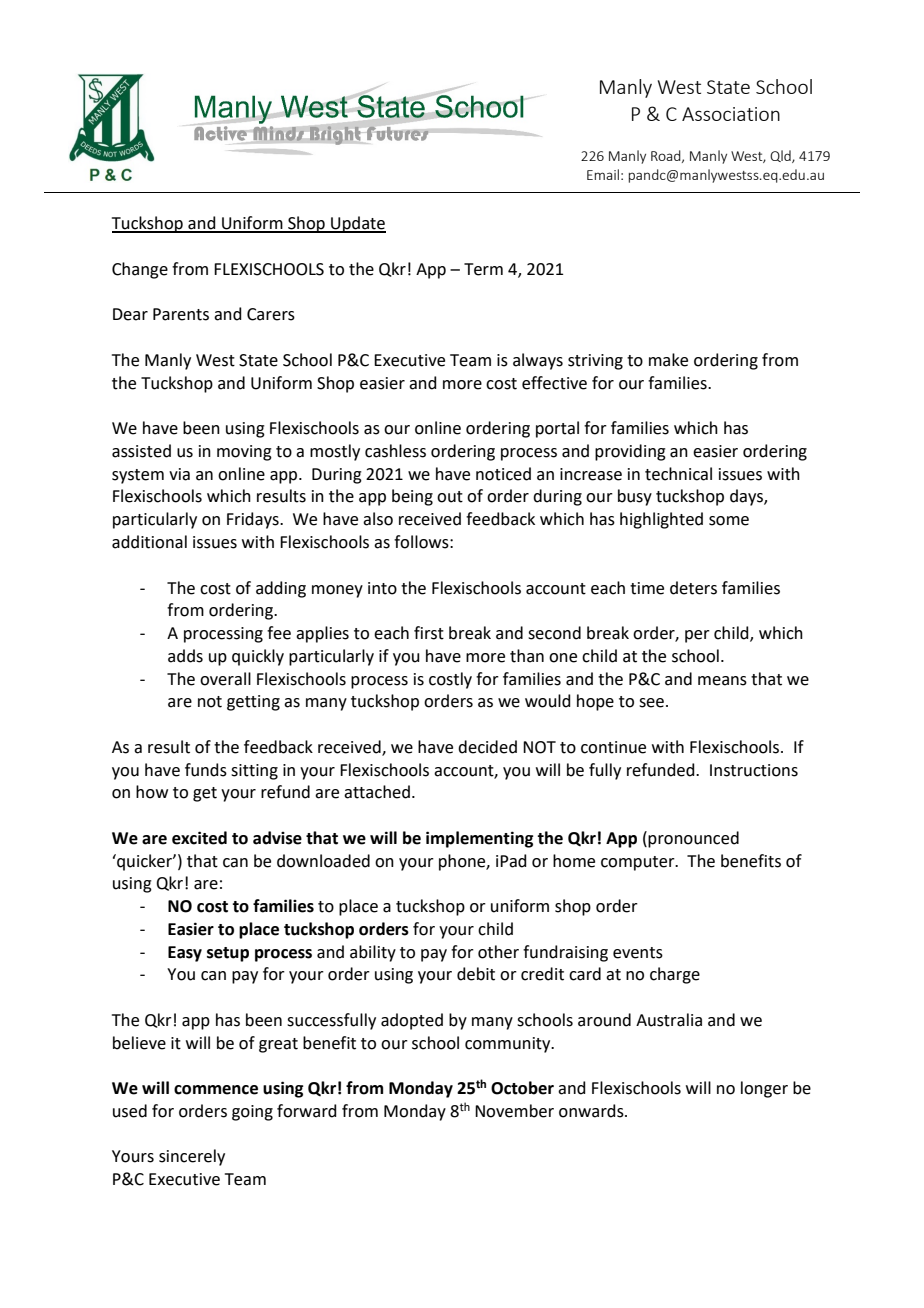 The width and height of the screenshot is (924, 1308). I want to click on sincerely, so click(192, 1157).
